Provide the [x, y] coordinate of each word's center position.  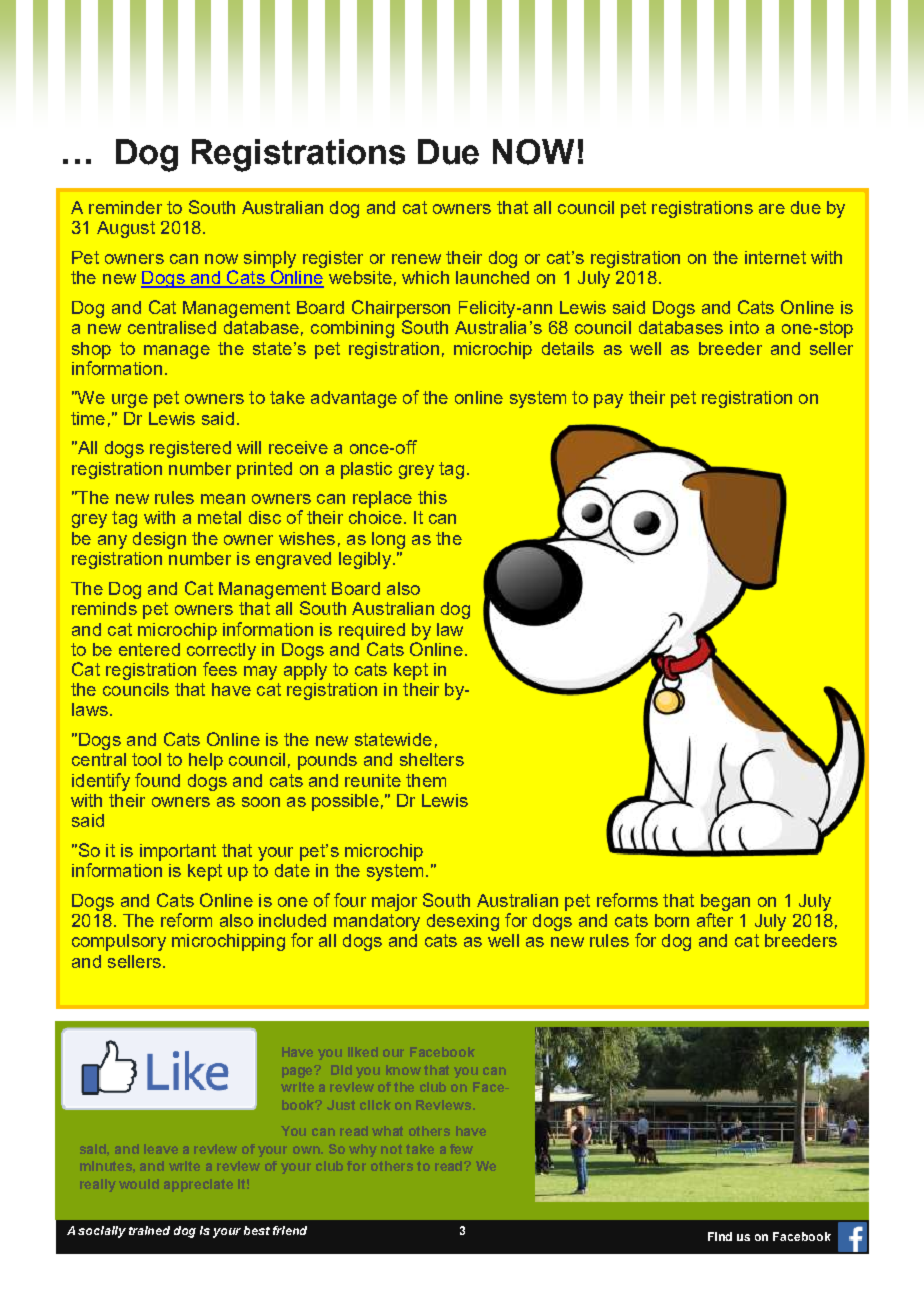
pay [608, 401]
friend [290, 1230]
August [126, 229]
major [394, 902]
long [388, 540]
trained [149, 1230]
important [178, 852]
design [159, 540]
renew [416, 259]
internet [775, 257]
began [725, 902]
